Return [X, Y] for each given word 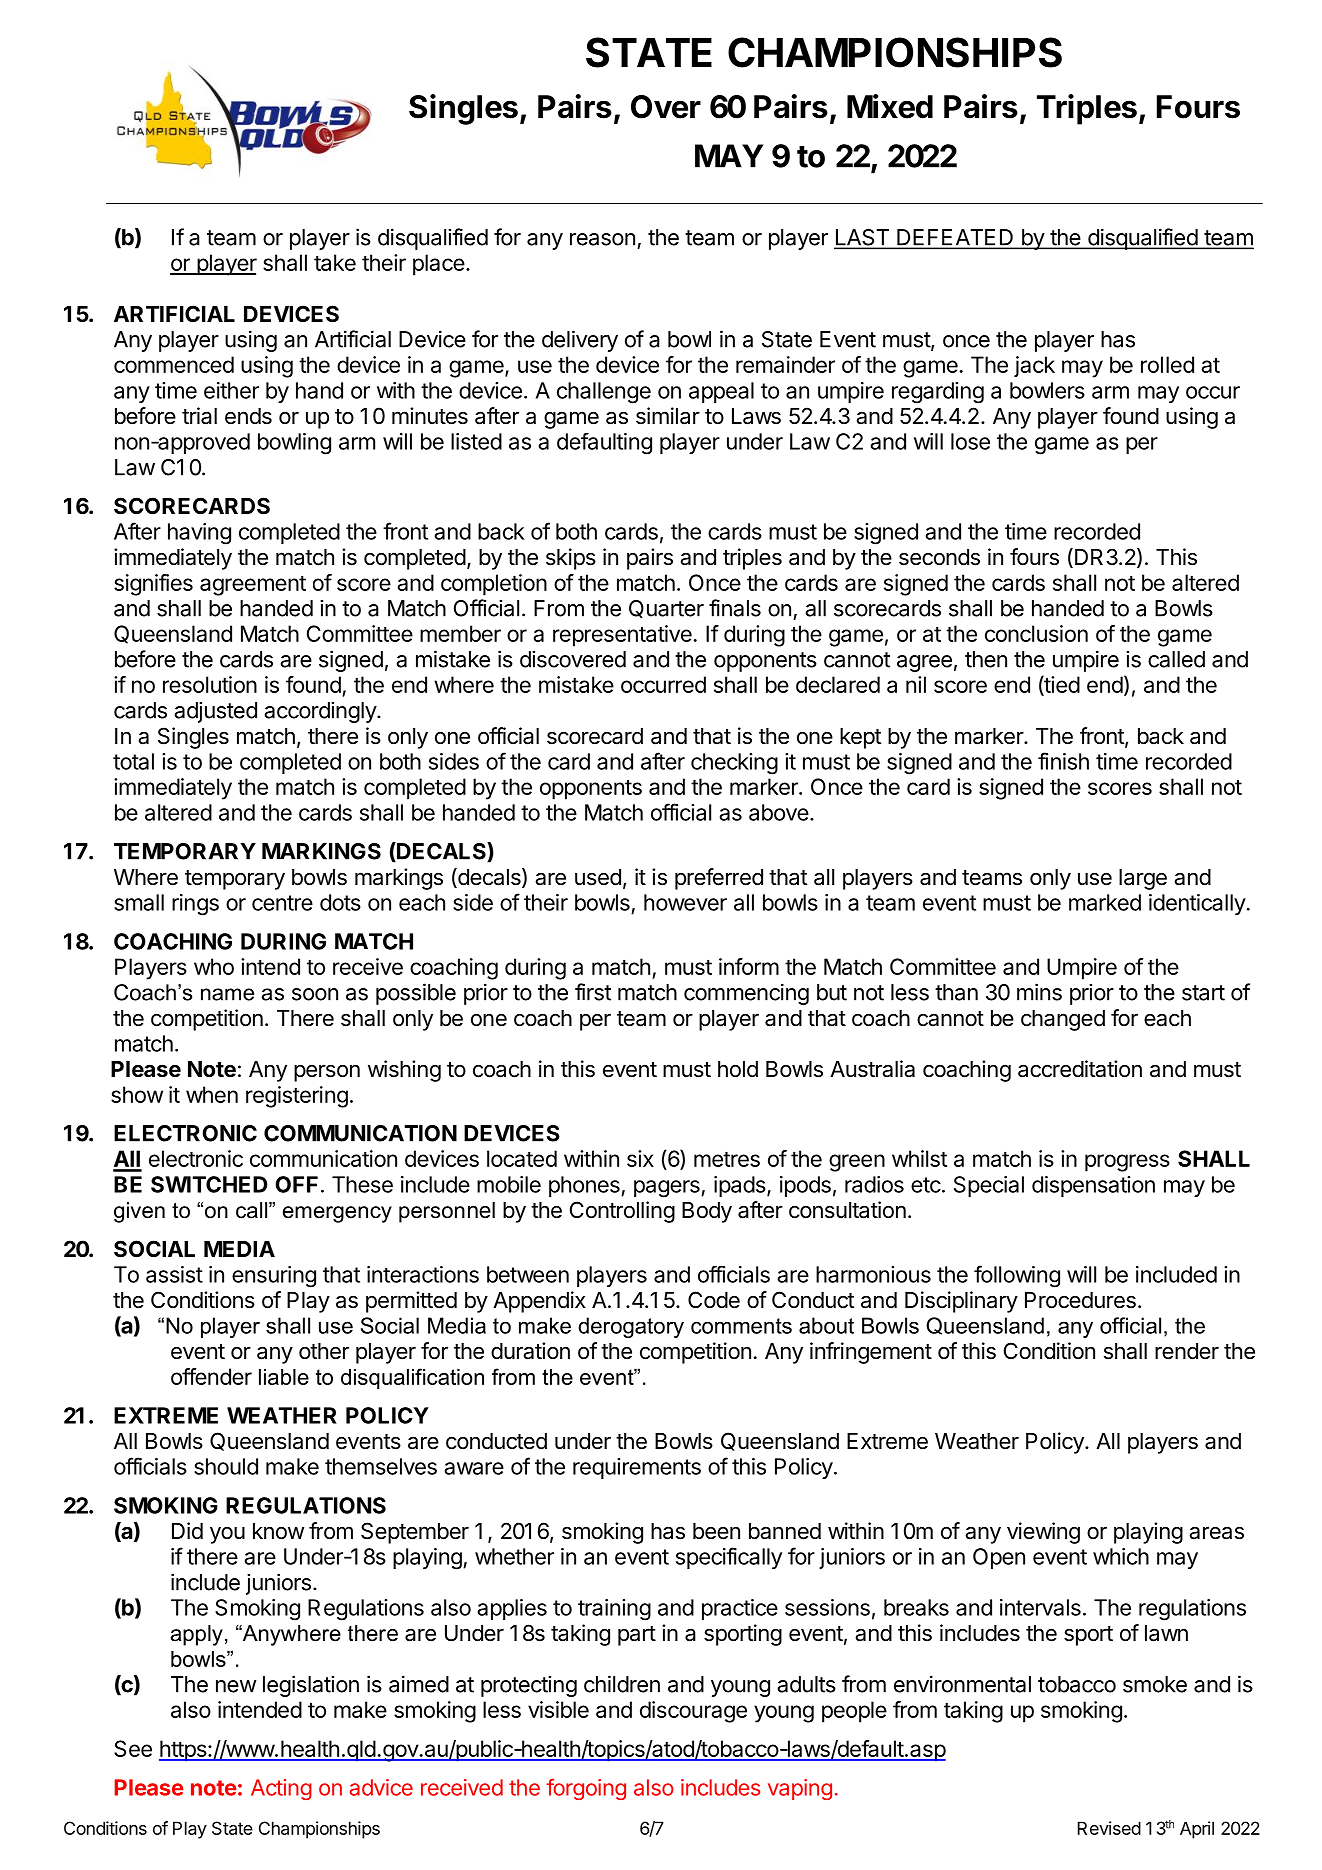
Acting [281, 1789]
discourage [693, 1712]
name [227, 994]
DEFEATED [955, 238]
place [439, 265]
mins [1039, 992]
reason [602, 239]
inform [749, 966]
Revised [1109, 1828]
